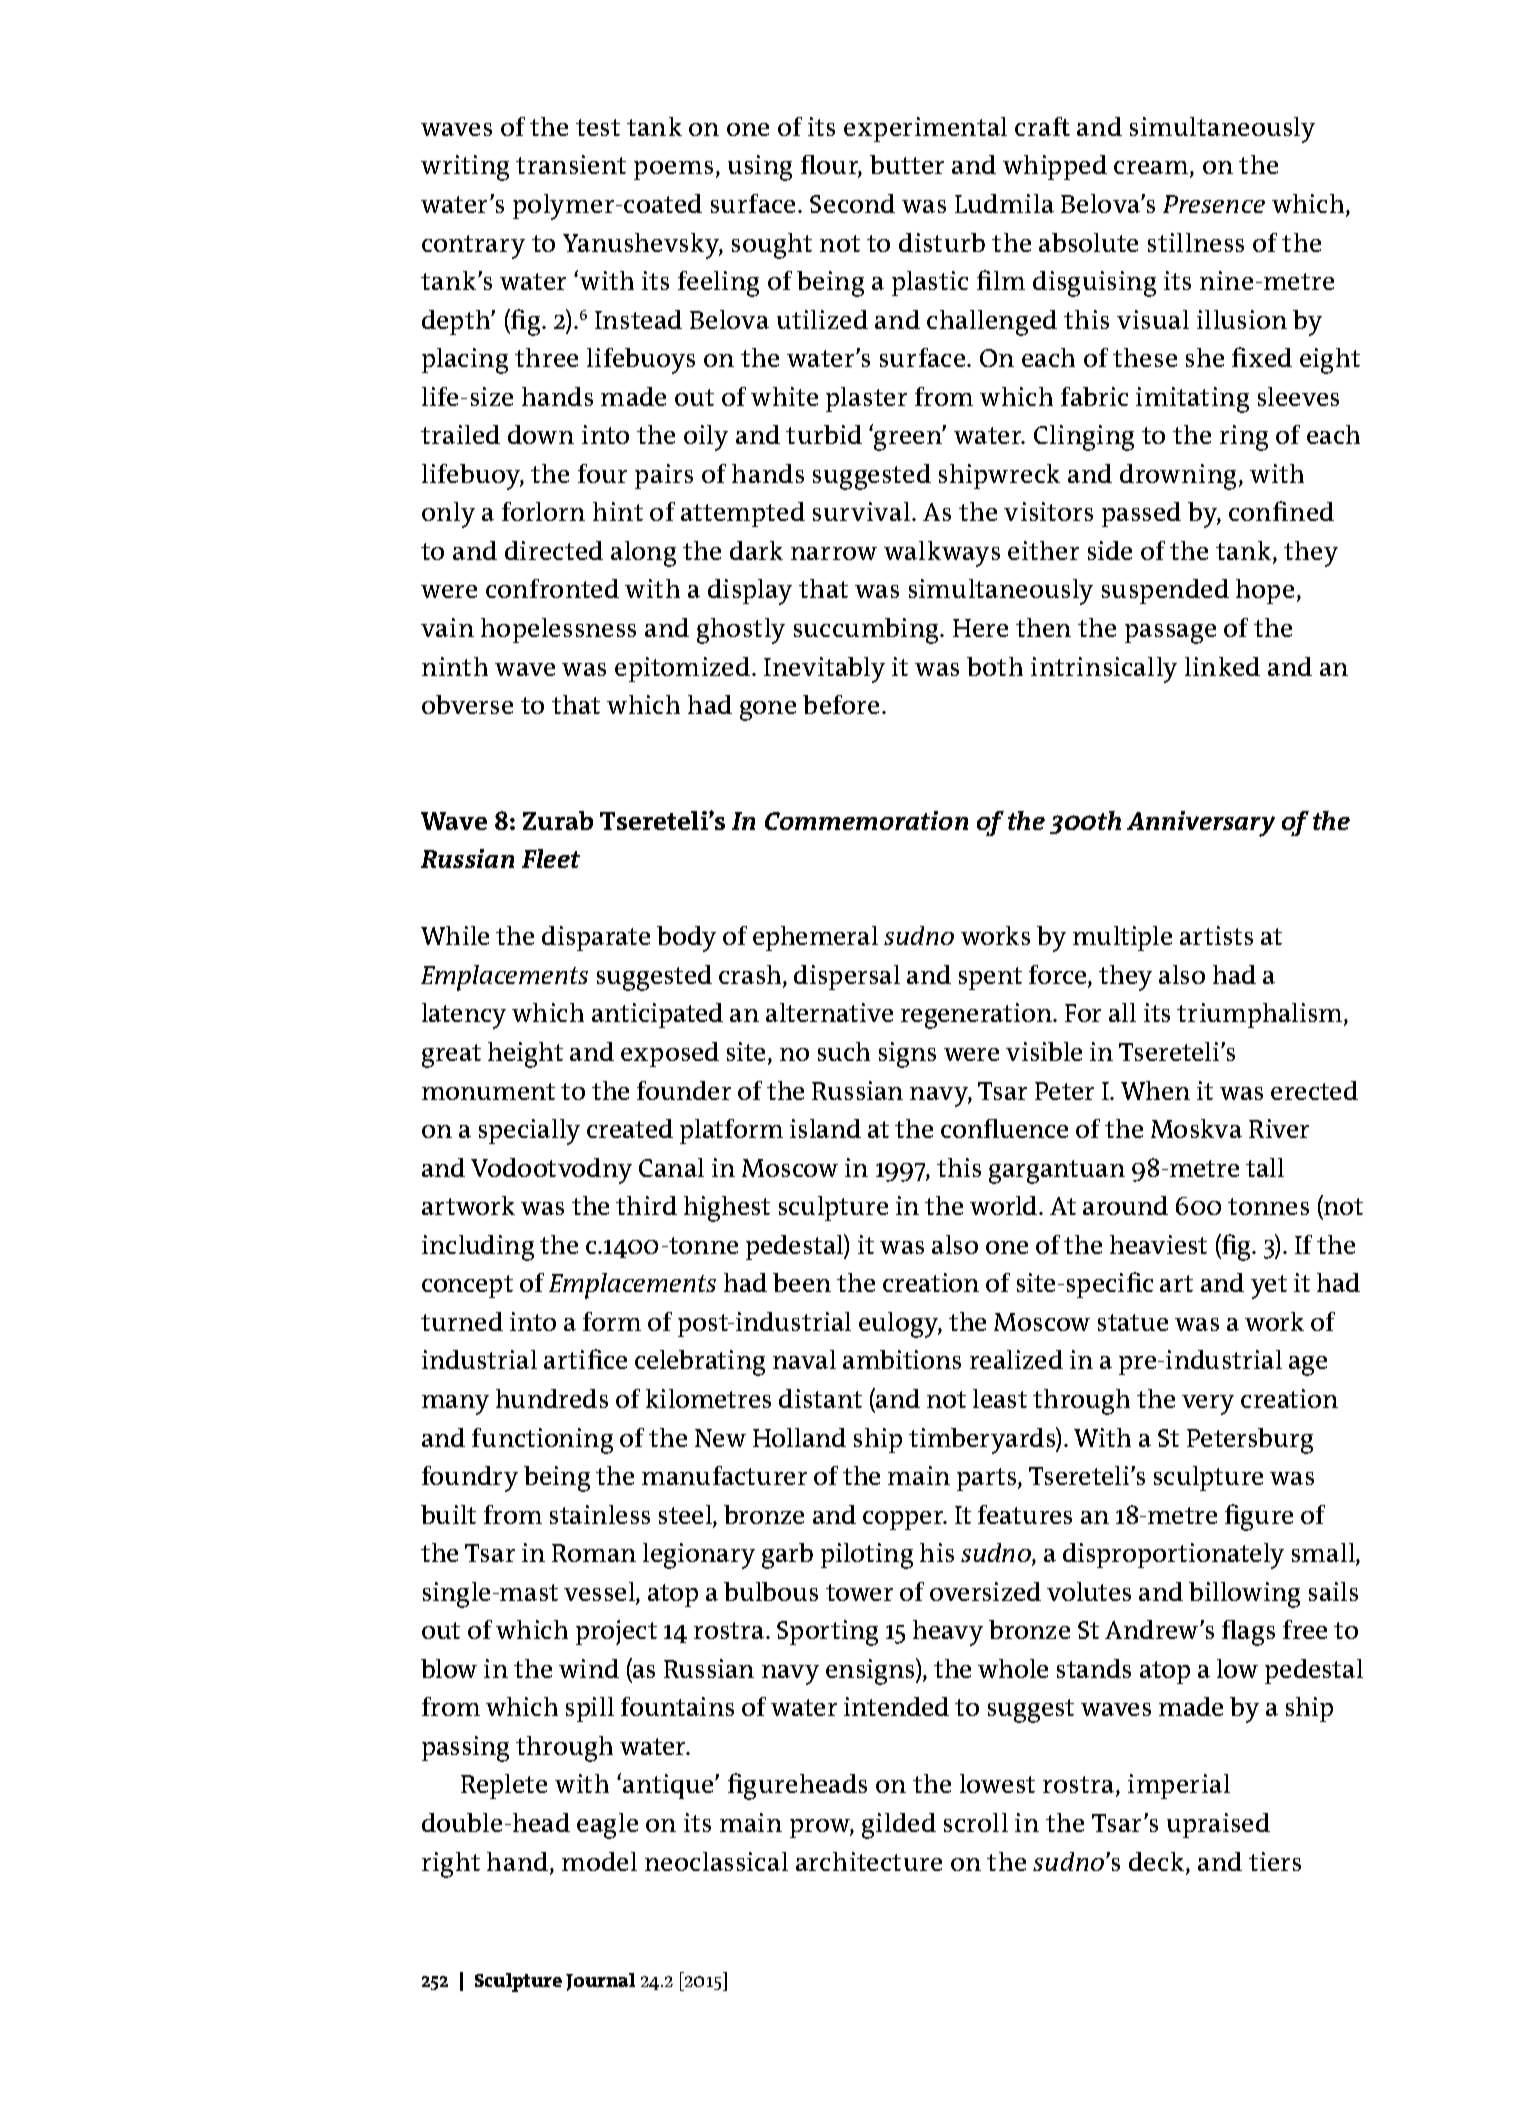 Image resolution: width=1521 pixels, height=2107 pixels. What do you see at coordinates (571, 164) in the screenshot?
I see `transient` at bounding box center [571, 164].
